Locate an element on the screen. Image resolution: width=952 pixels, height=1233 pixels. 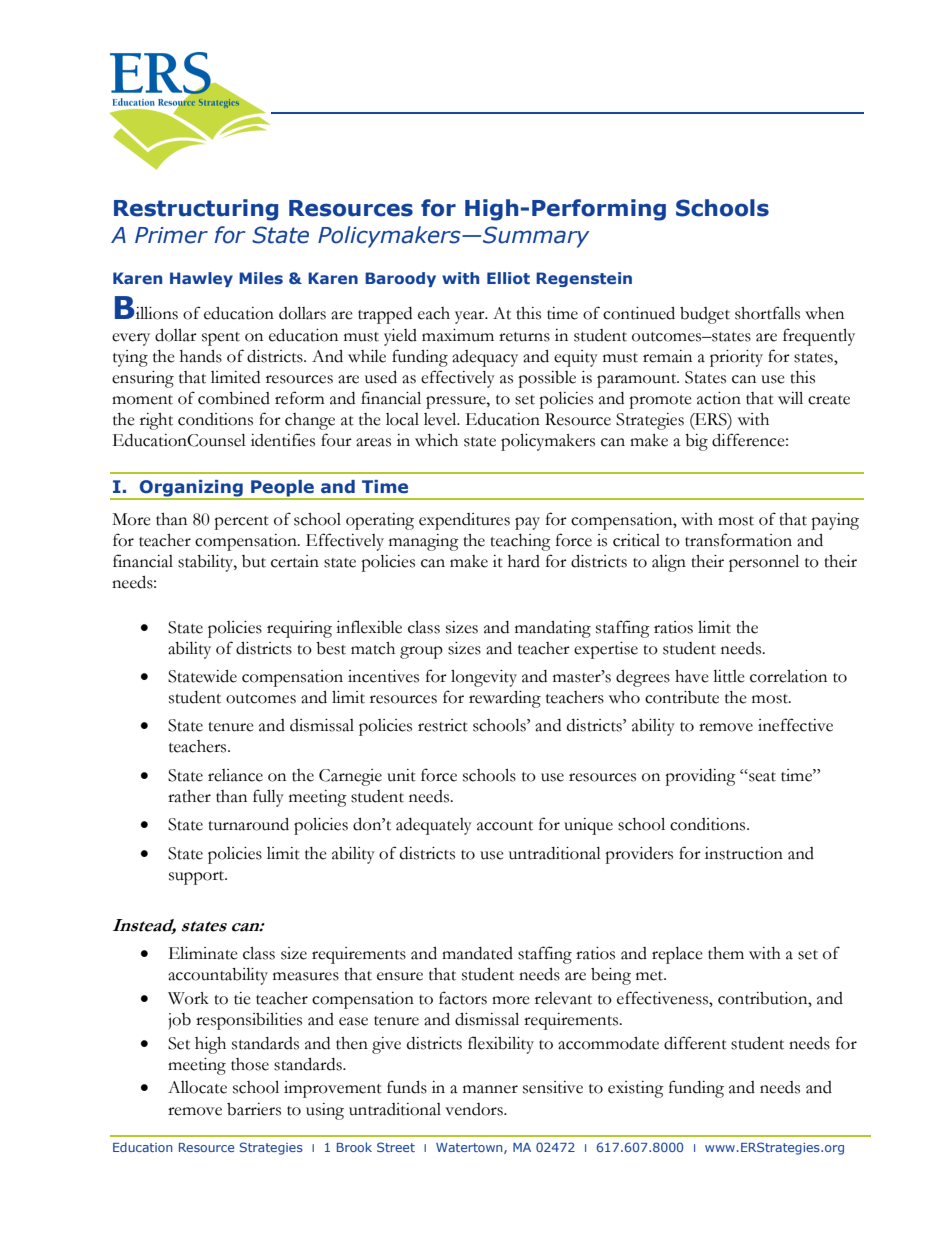
Primer is located at coordinates (171, 235).
